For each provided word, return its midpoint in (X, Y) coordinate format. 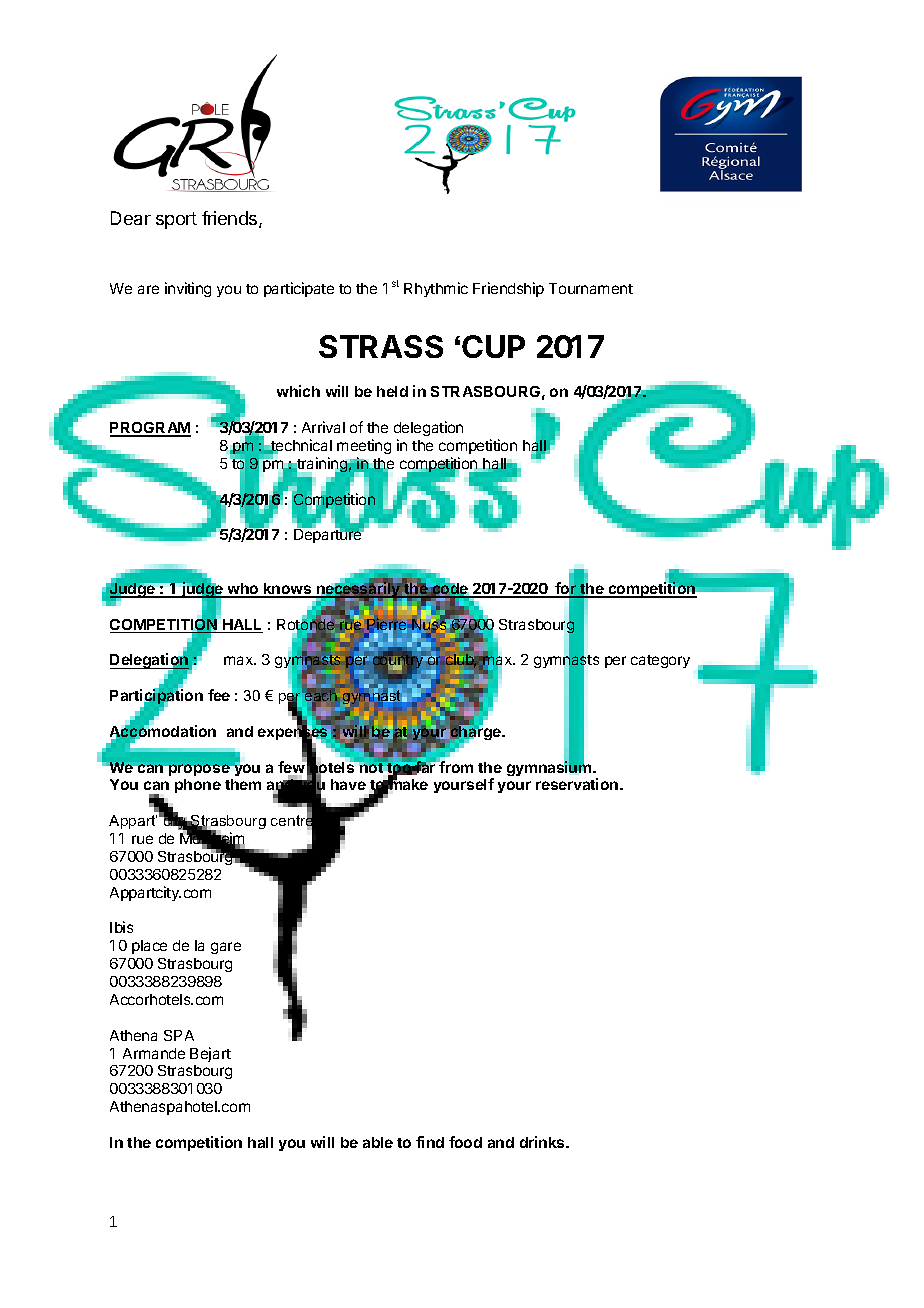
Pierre (387, 625)
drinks (543, 1142)
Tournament (591, 288)
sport (176, 220)
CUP (493, 346)
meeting (364, 446)
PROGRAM (150, 429)
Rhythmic (436, 289)
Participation (156, 697)
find (430, 1142)
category (660, 661)
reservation (578, 784)
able (378, 1142)
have (348, 784)
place (149, 947)
